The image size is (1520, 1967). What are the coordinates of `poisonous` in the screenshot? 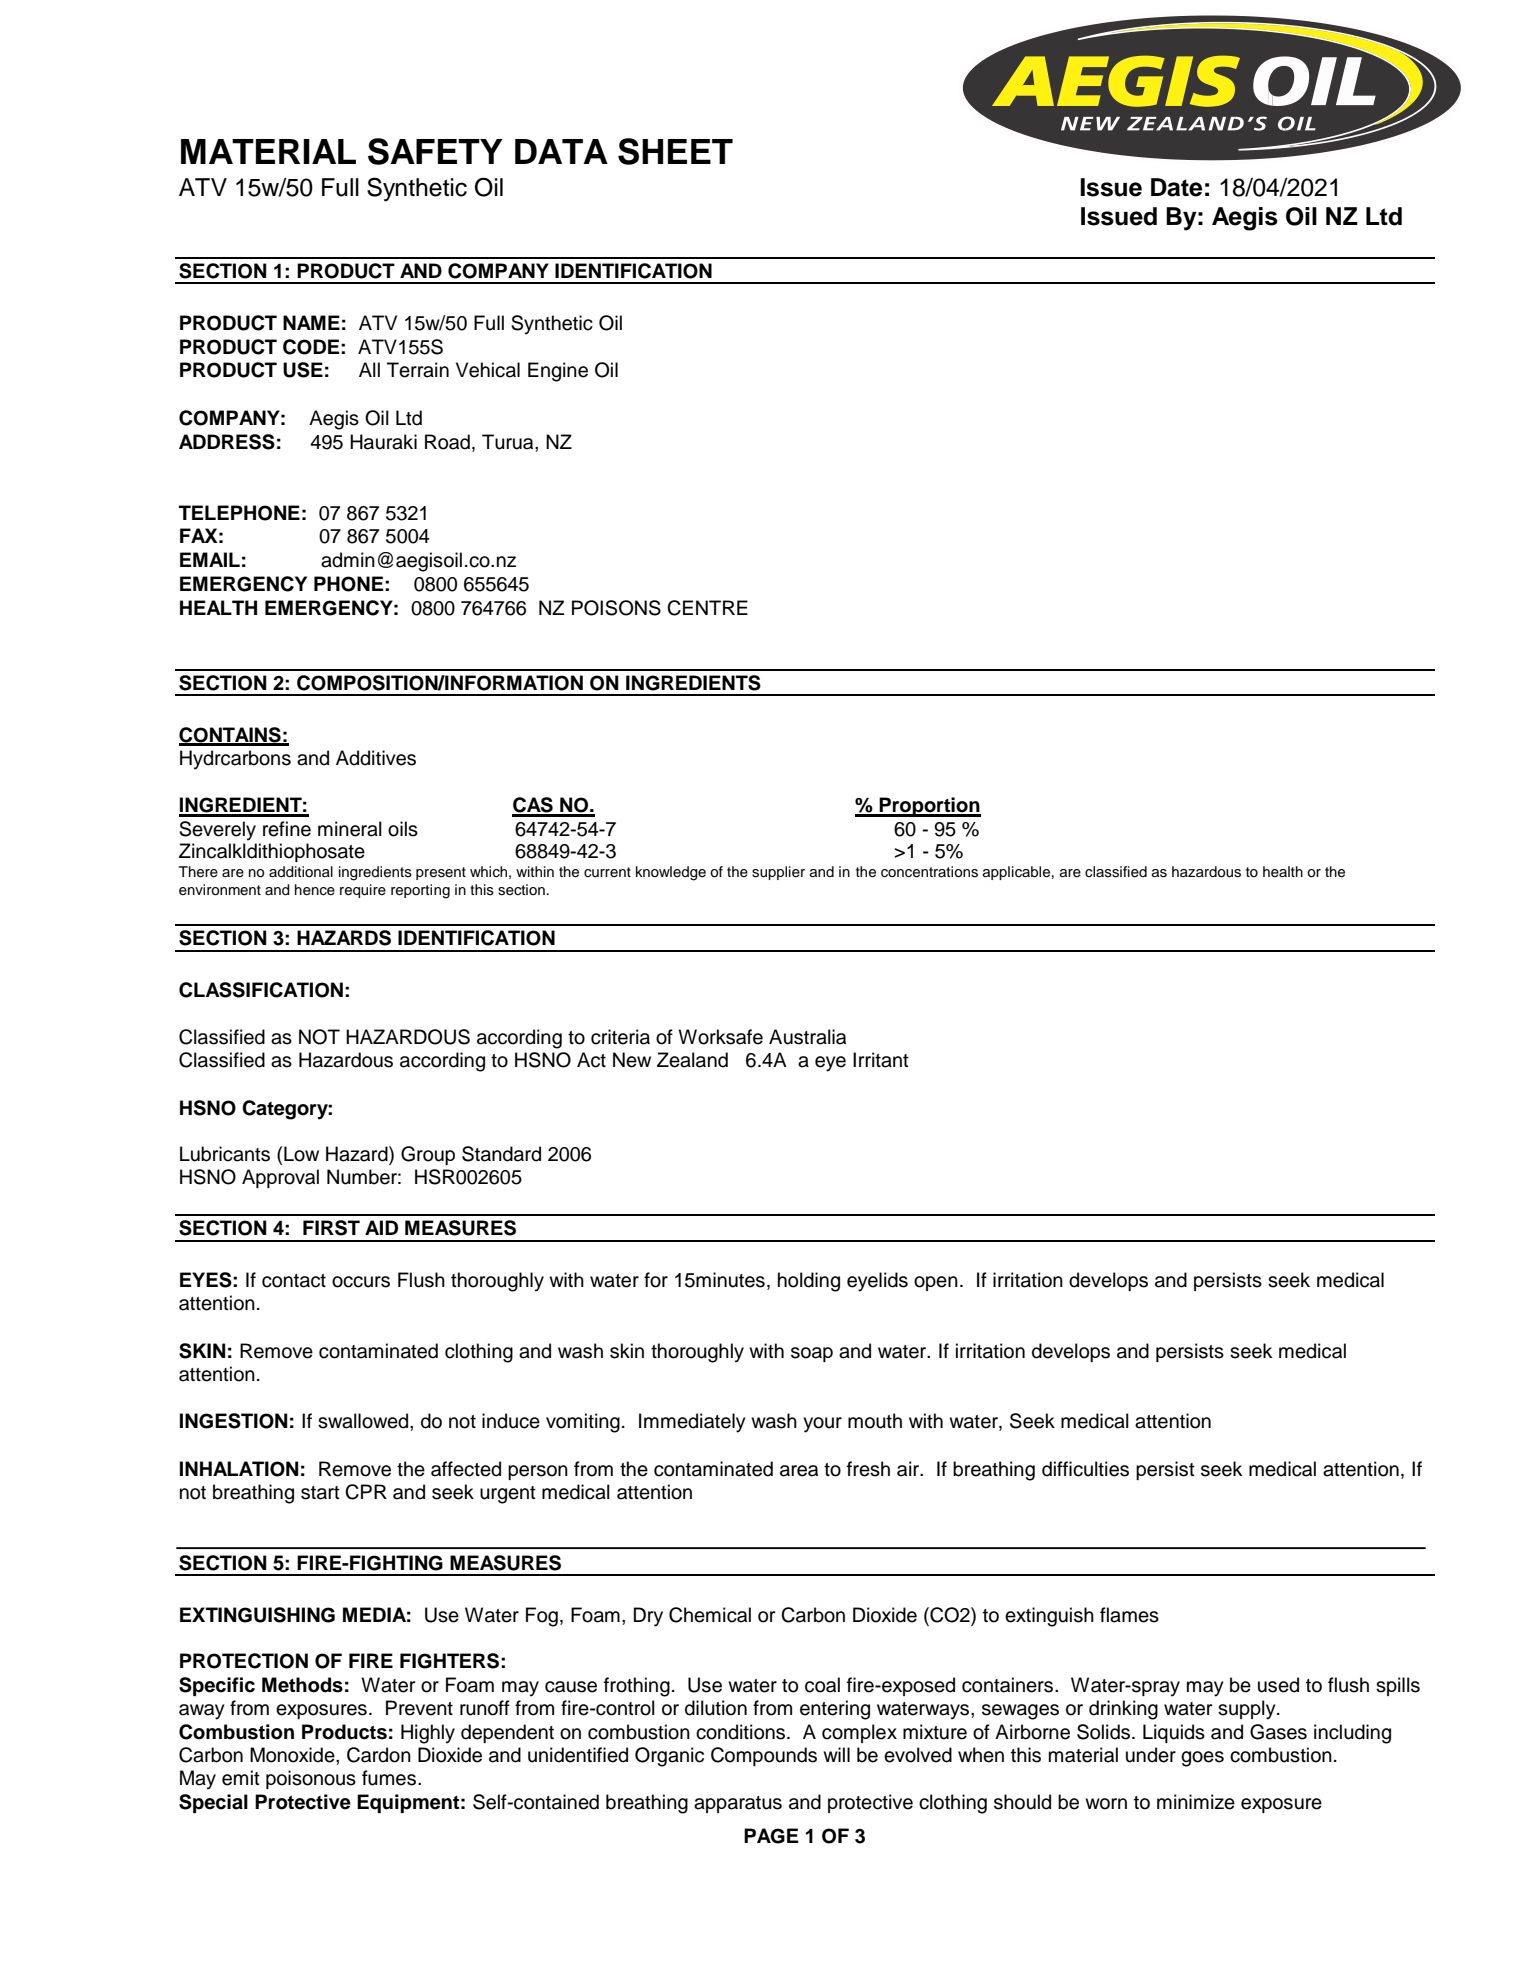 It's located at (311, 1779).
